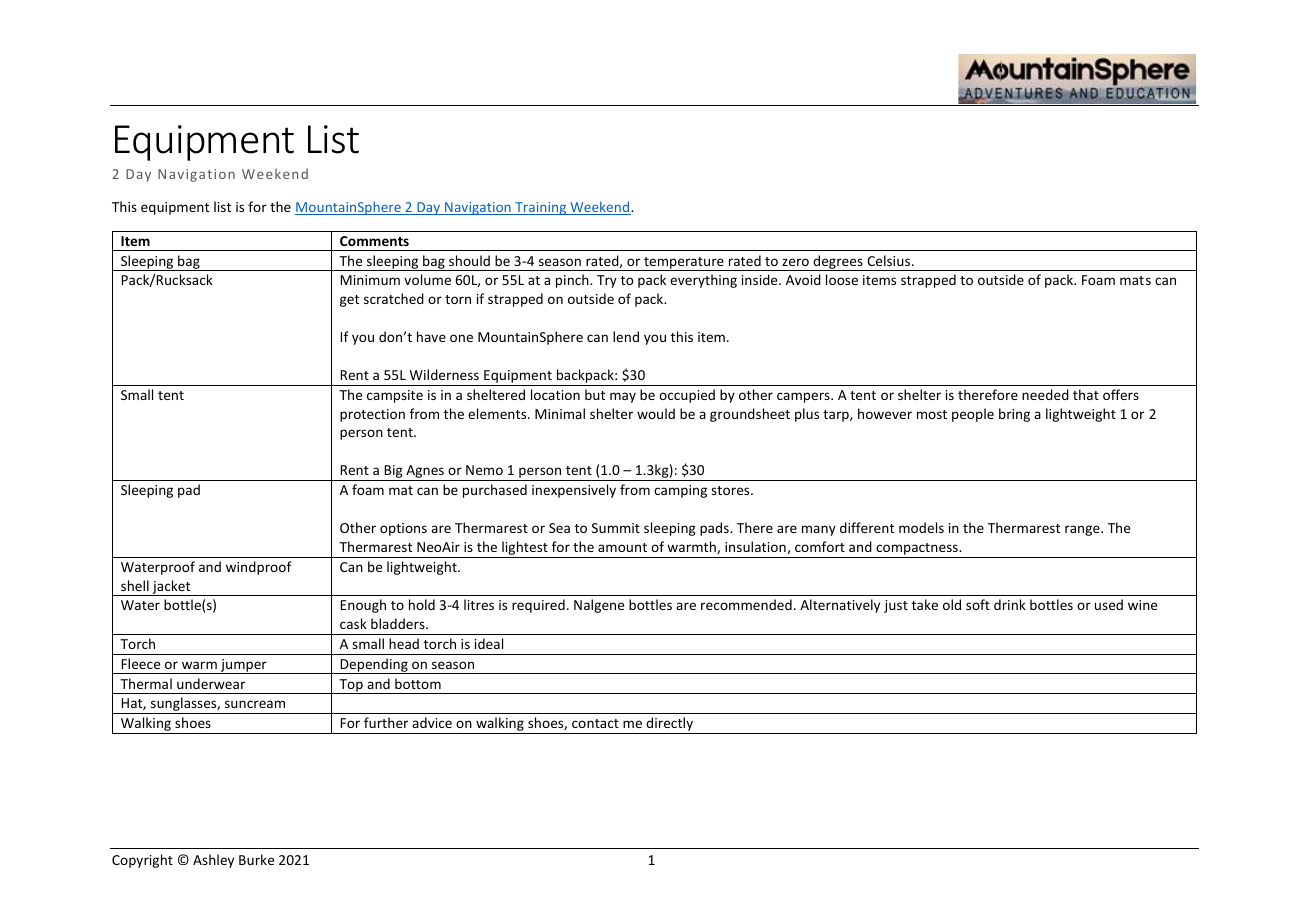 Image resolution: width=1308 pixels, height=924 pixels. I want to click on Celsius, so click(890, 260).
